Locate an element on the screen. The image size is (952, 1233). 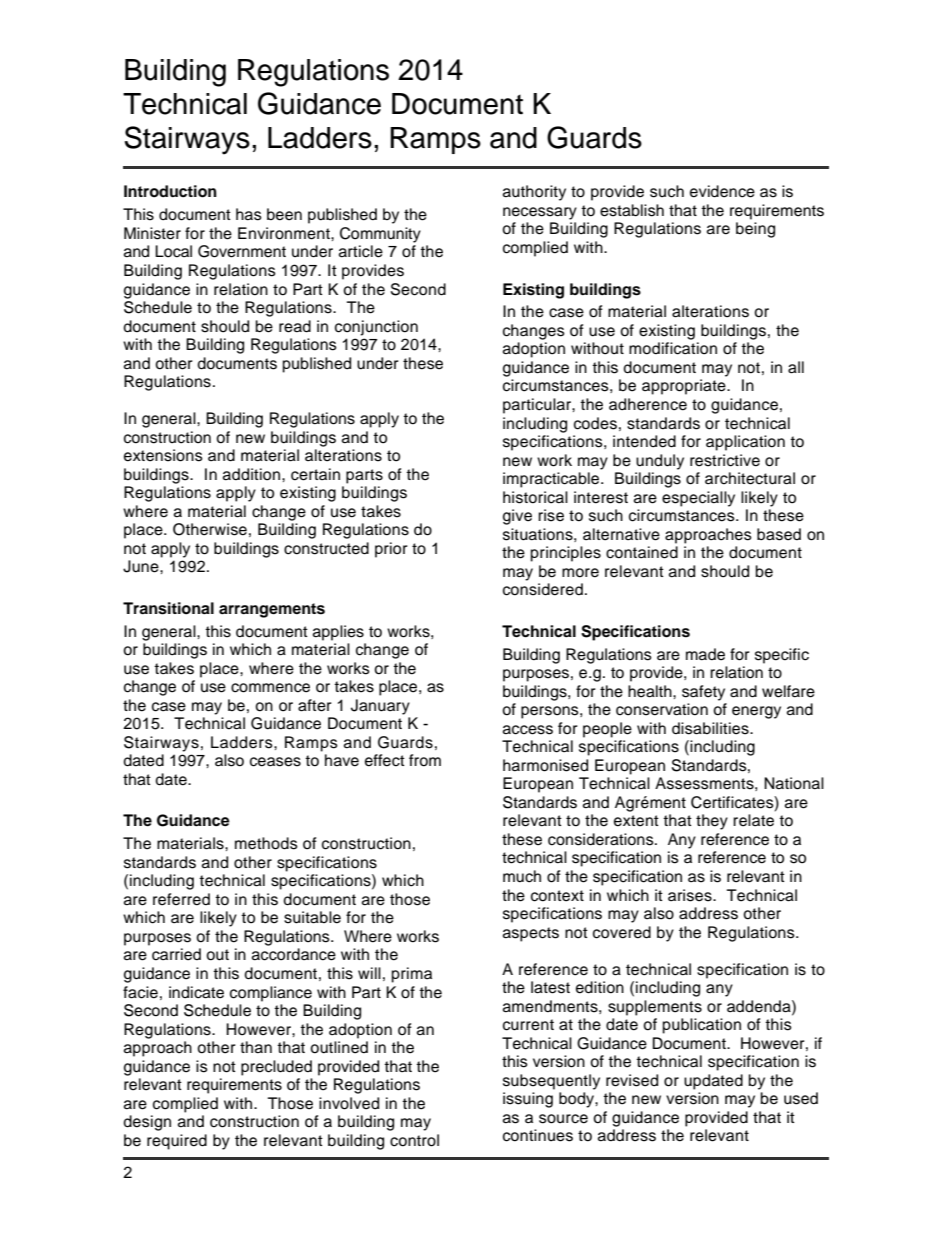
disabilities is located at coordinates (711, 728).
